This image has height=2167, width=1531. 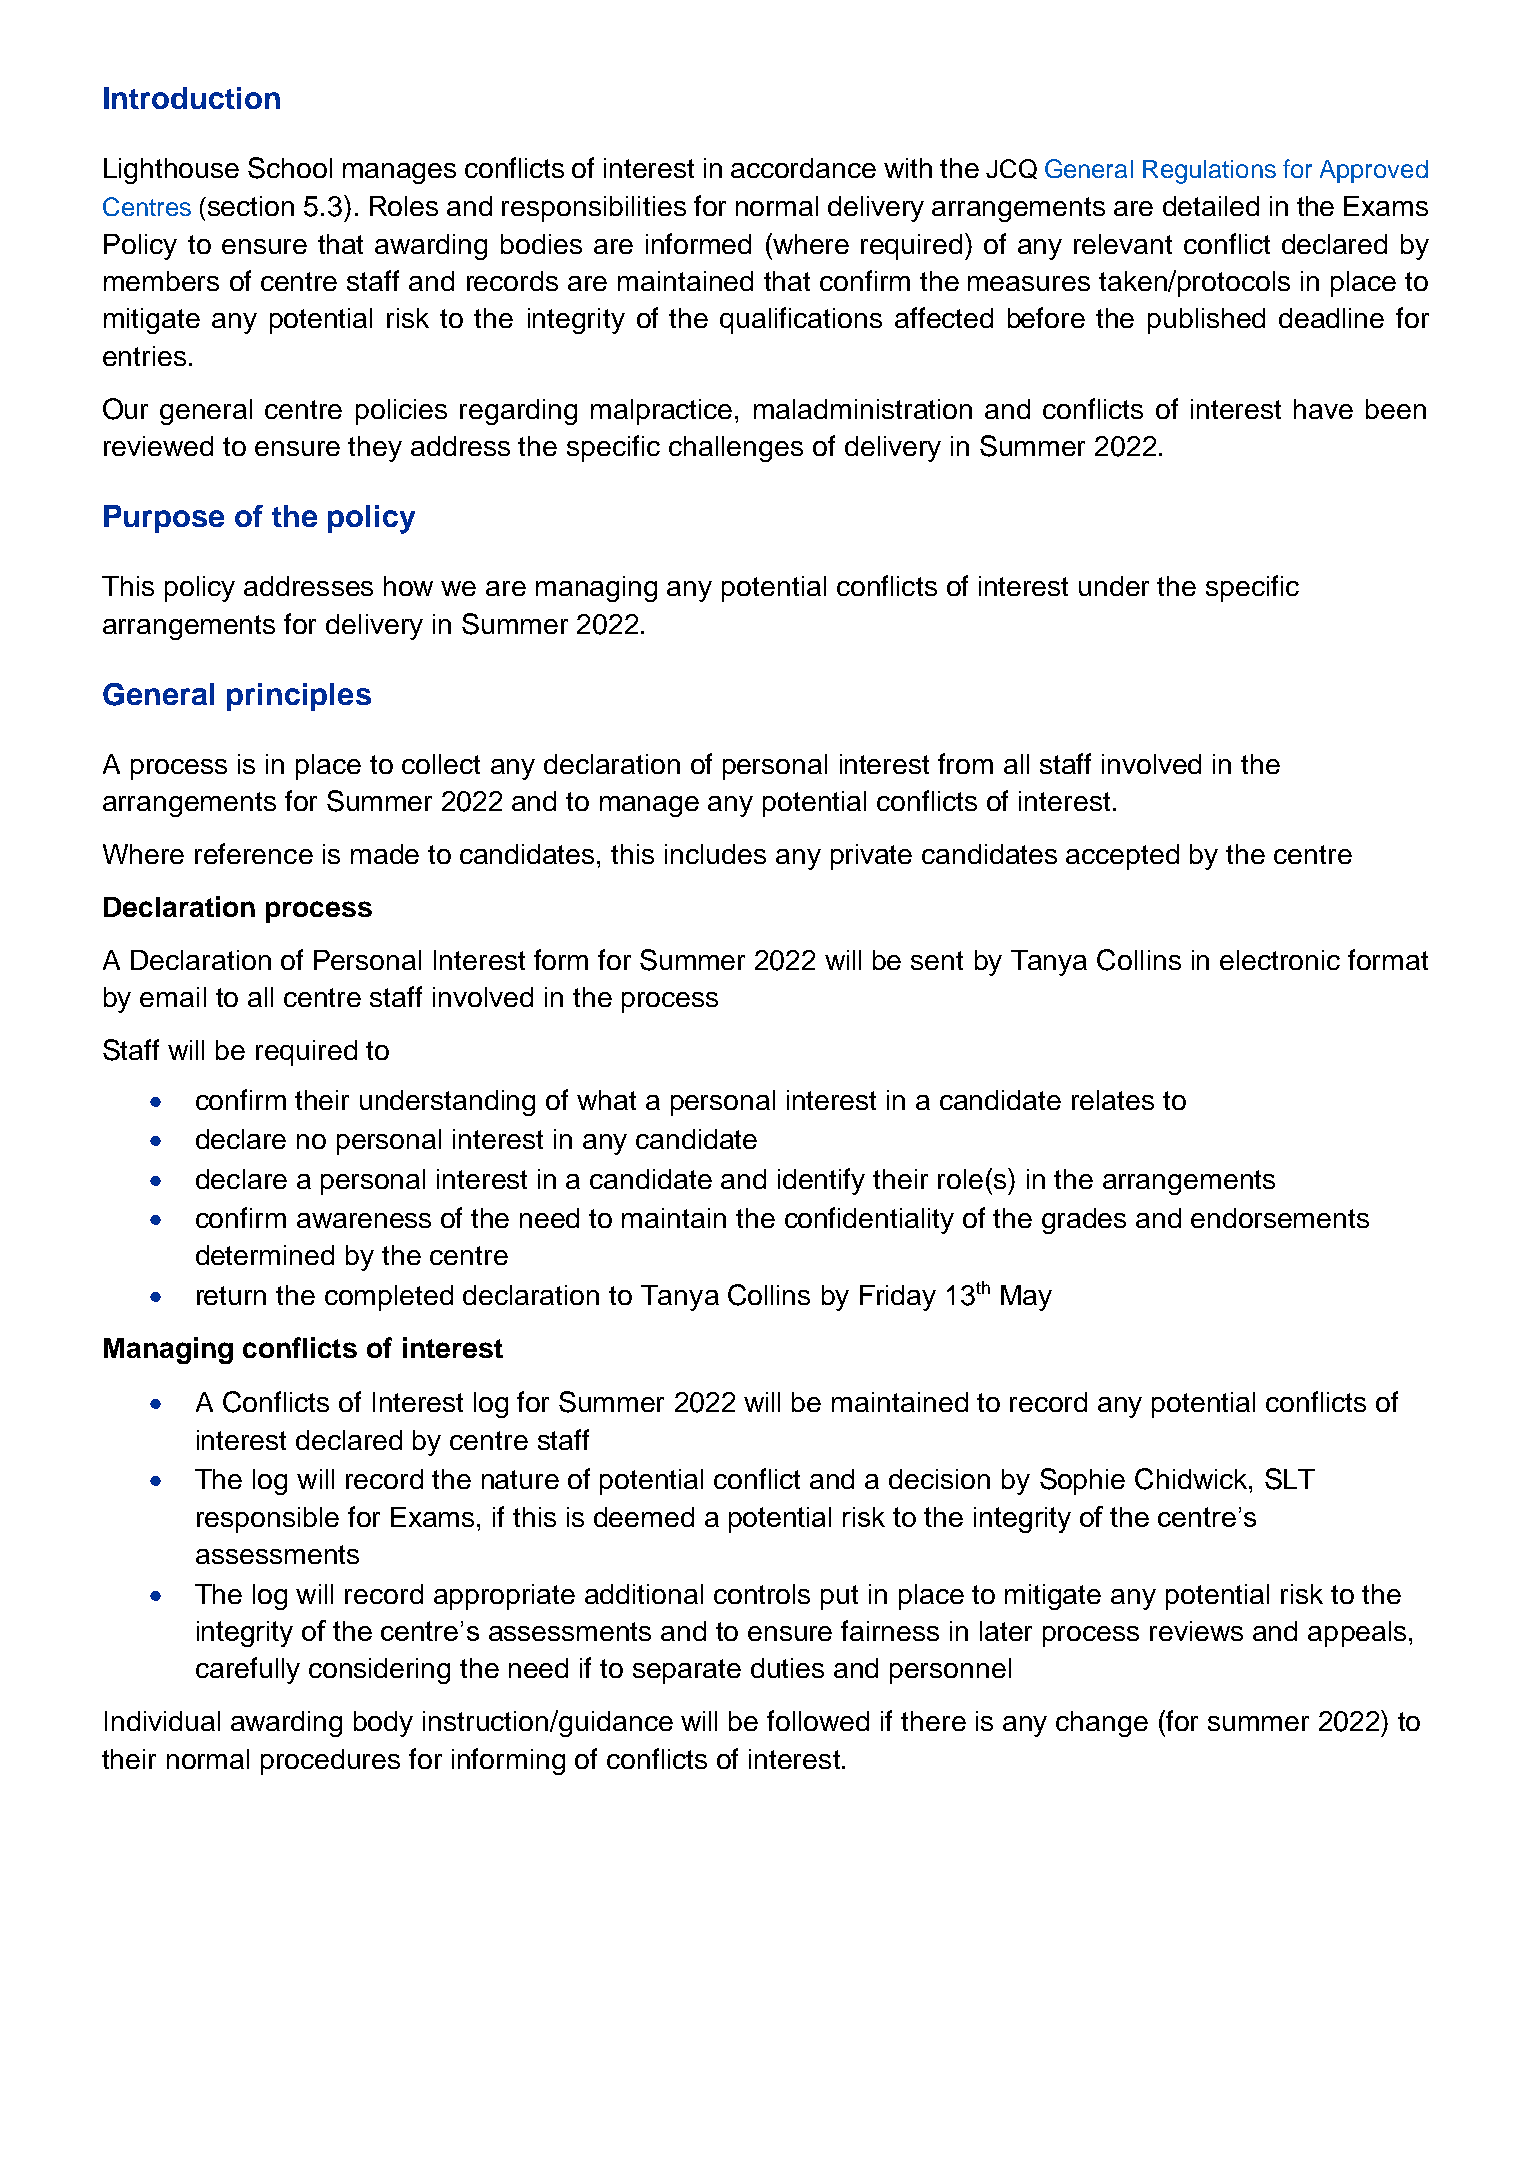 I want to click on carefully, so click(x=248, y=1670).
